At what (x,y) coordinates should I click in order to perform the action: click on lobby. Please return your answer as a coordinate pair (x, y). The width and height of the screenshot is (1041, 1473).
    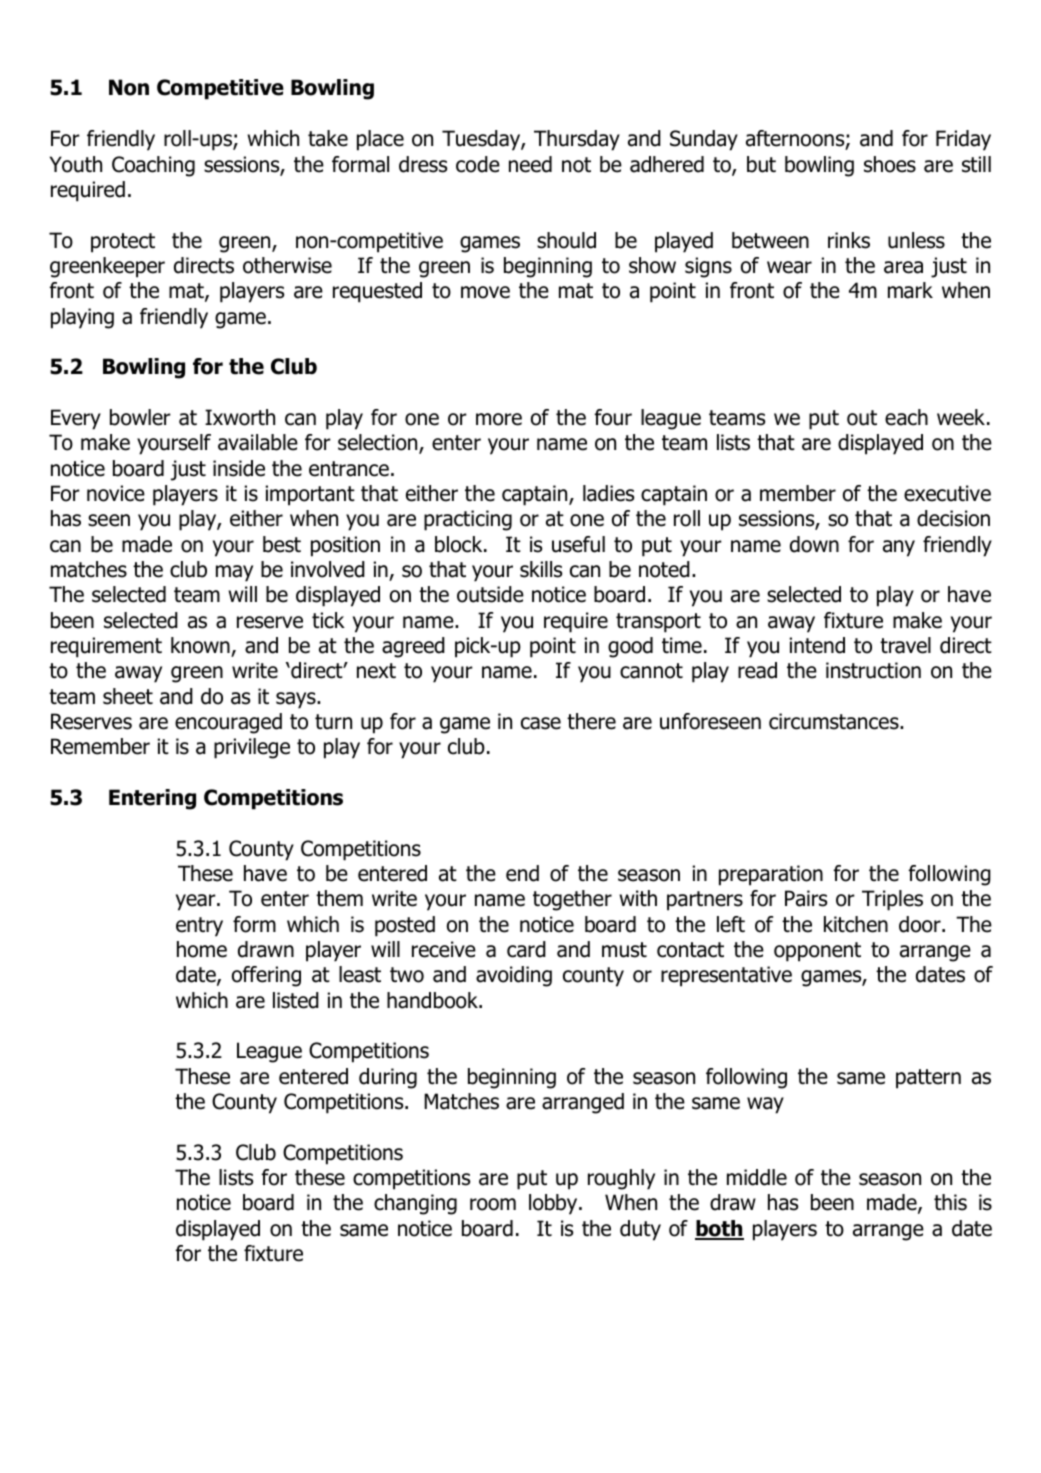
    Looking at the image, I should click on (554, 1204).
